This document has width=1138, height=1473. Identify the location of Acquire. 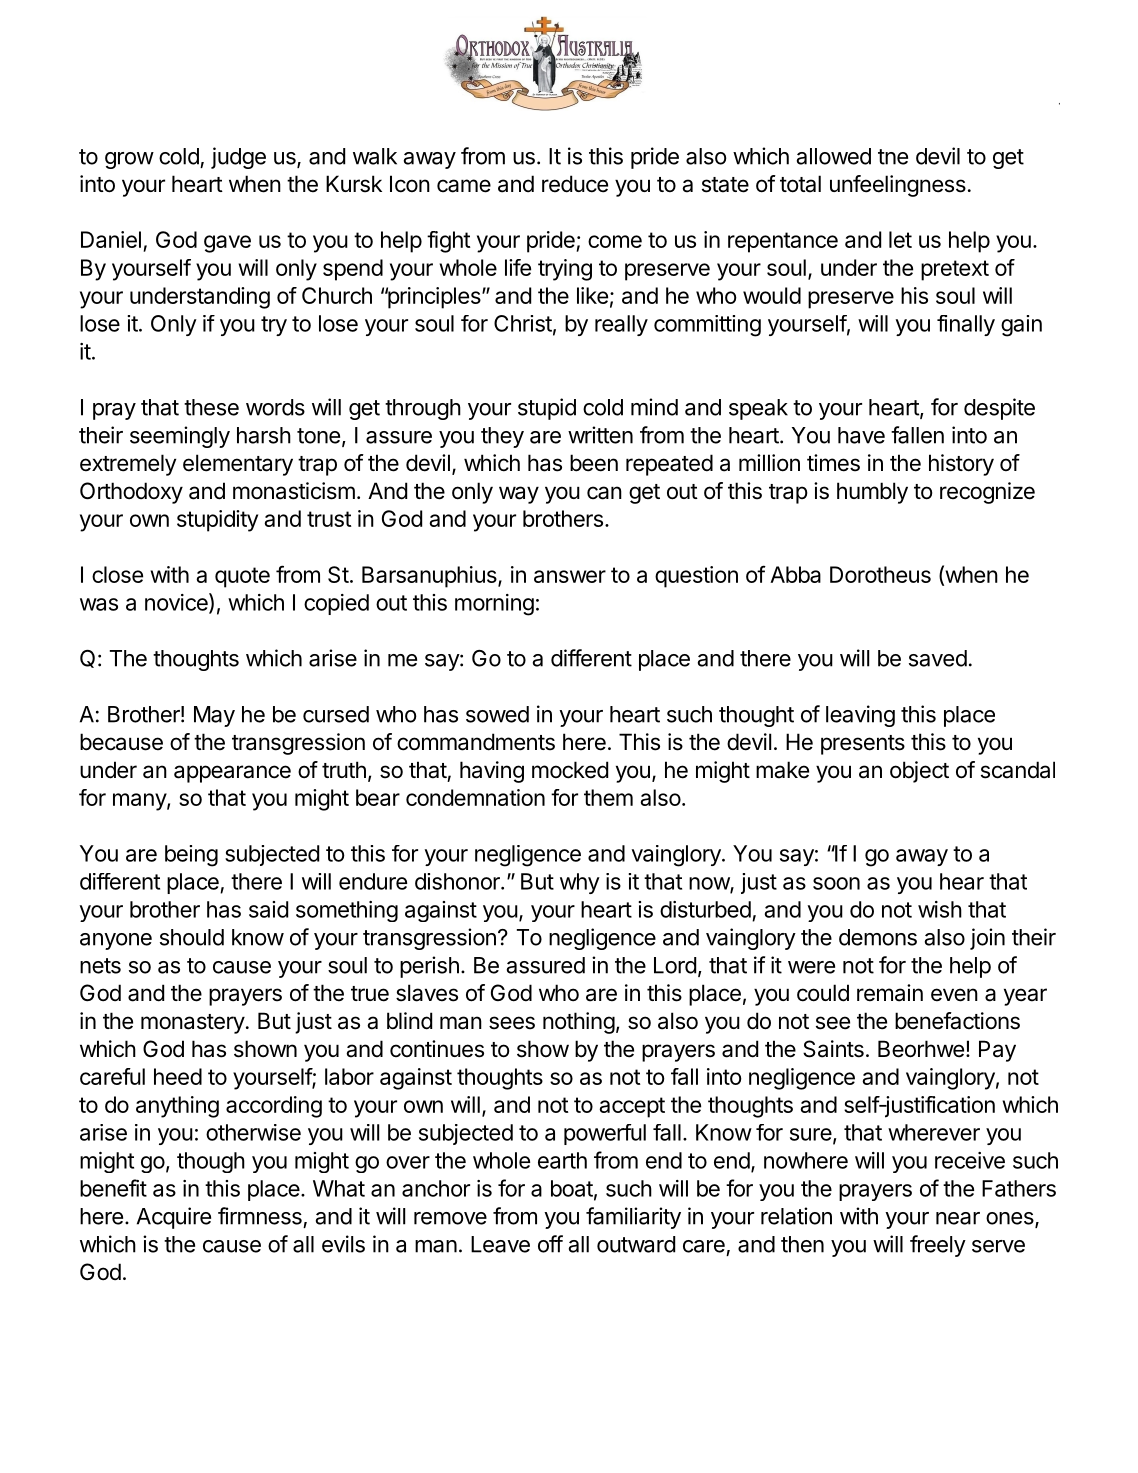
(174, 1218).
